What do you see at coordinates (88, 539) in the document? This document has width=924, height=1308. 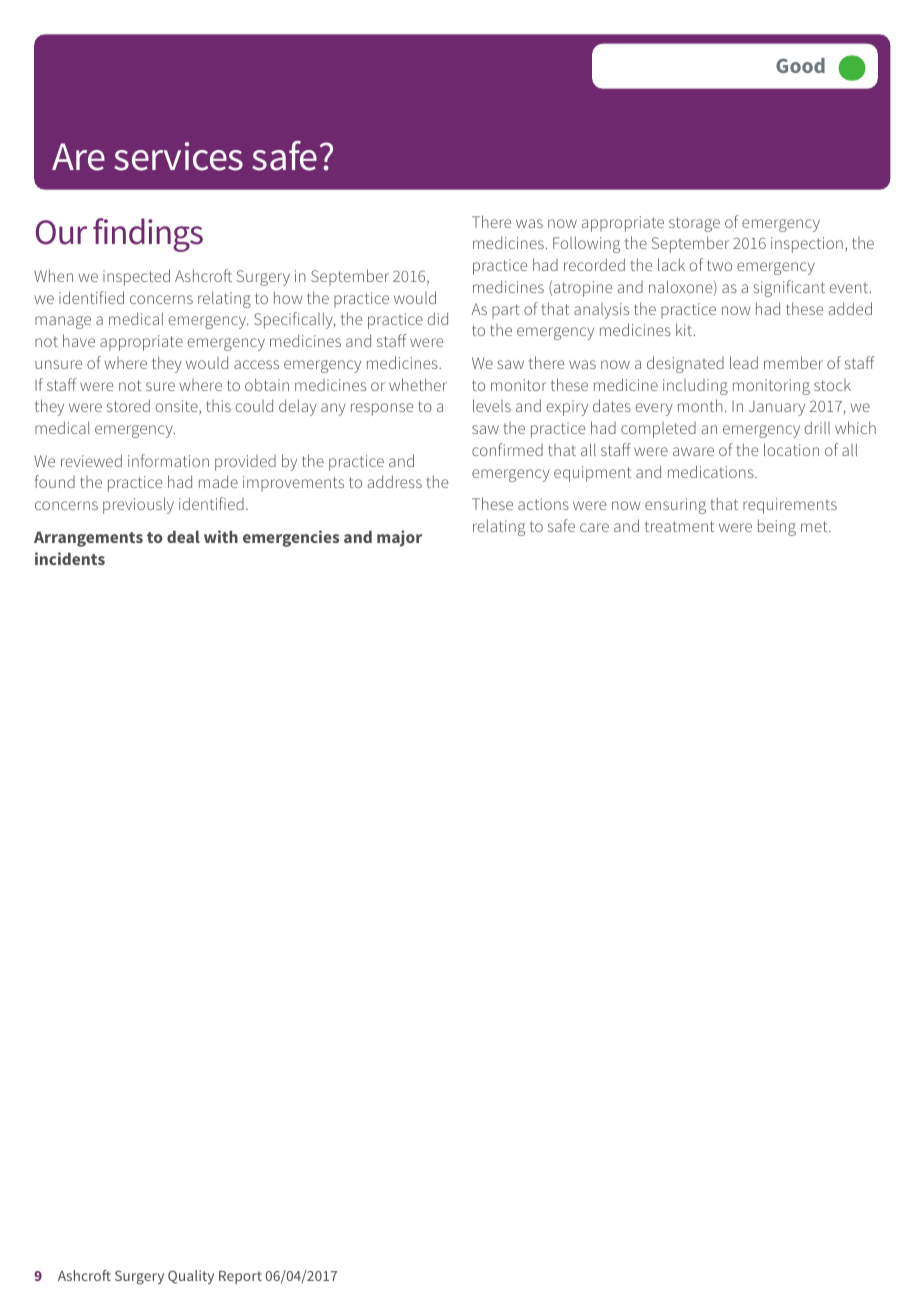 I see `Arrangements` at bounding box center [88, 539].
